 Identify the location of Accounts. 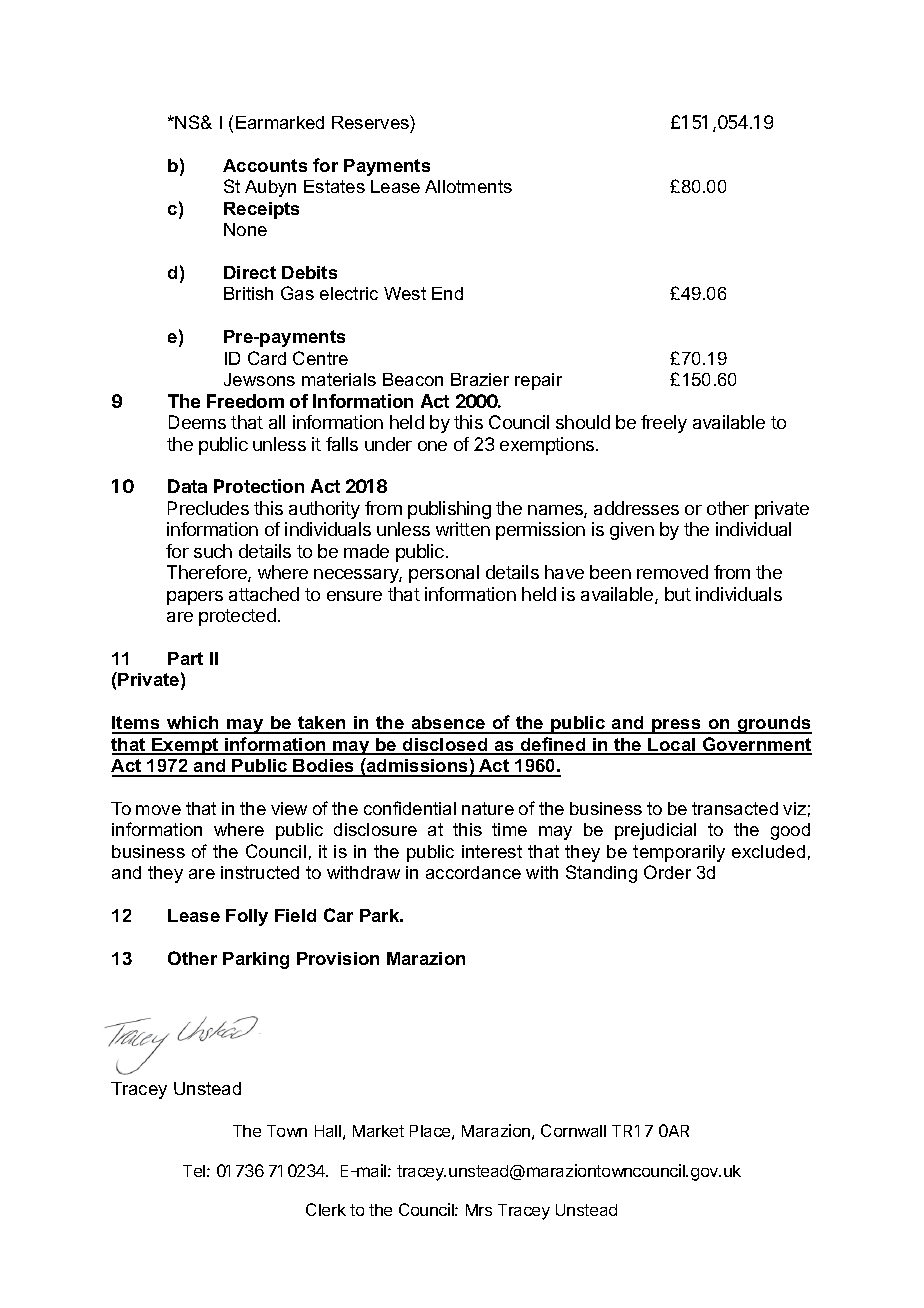
(265, 165).
